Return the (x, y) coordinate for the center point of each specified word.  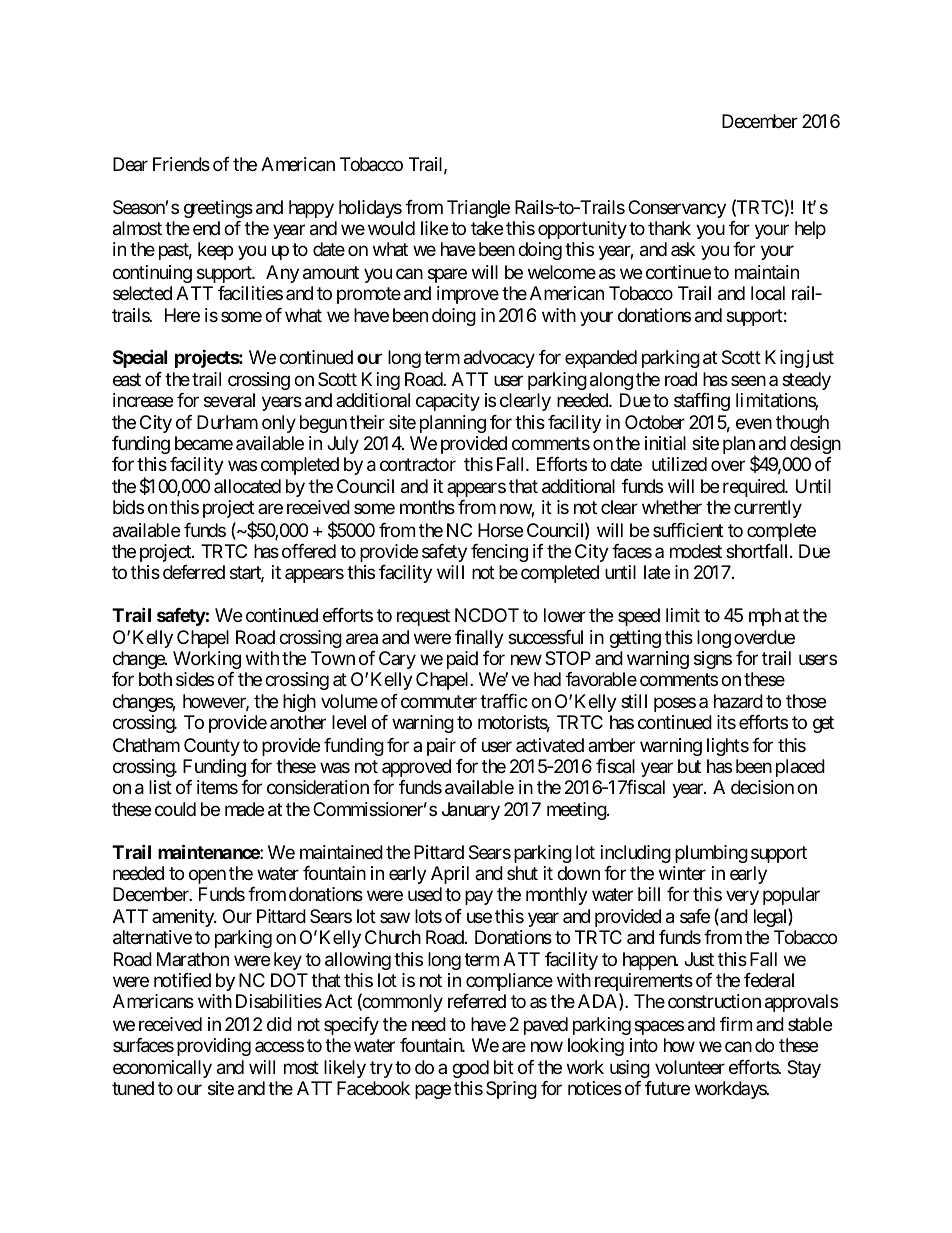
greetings (218, 209)
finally (479, 639)
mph (765, 617)
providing (214, 1047)
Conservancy (677, 209)
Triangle (478, 209)
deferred (194, 572)
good (470, 1069)
